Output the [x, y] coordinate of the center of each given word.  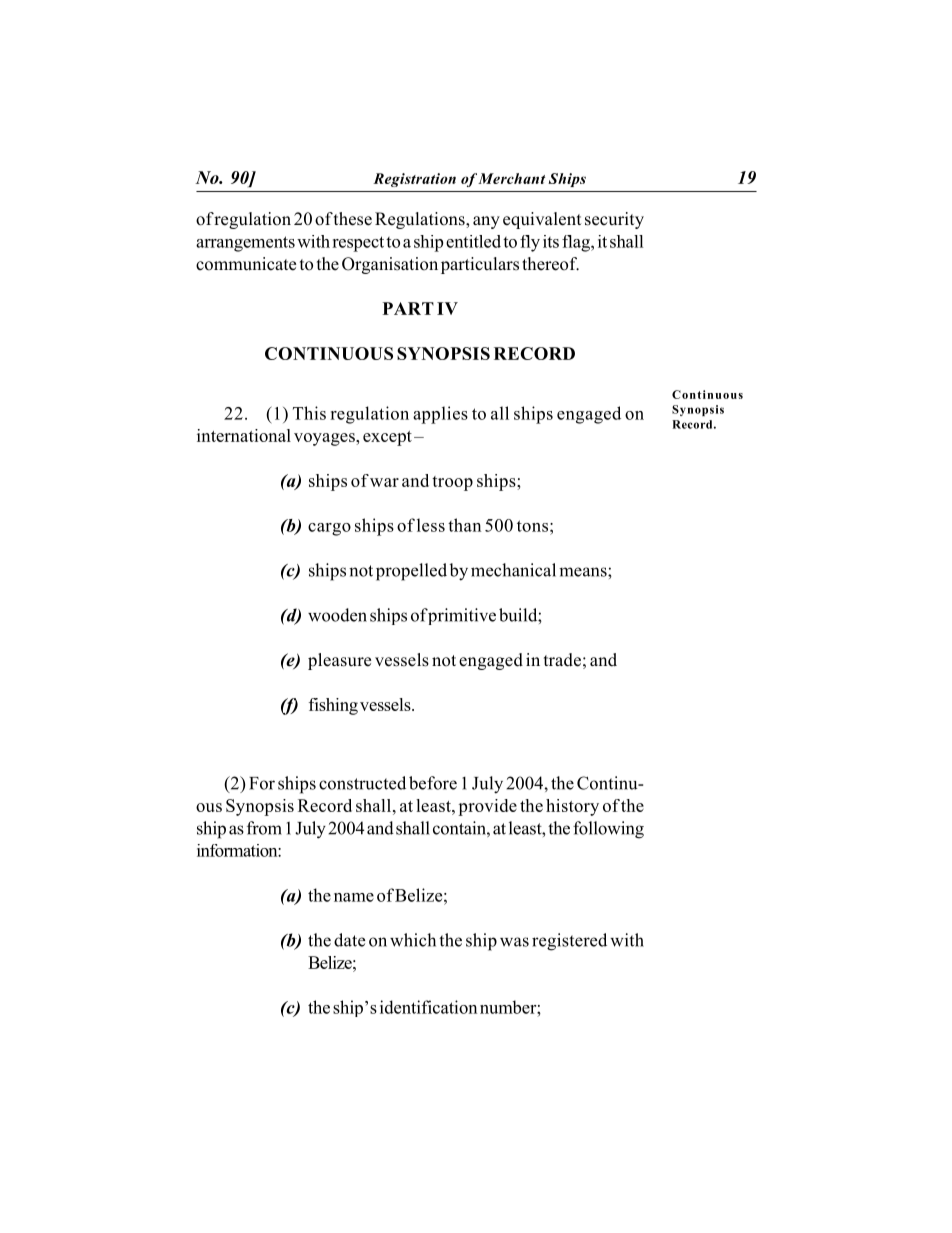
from [264, 828]
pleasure [339, 661]
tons [532, 526]
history [572, 807]
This [309, 413]
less [431, 525]
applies [440, 415]
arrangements [245, 244]
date [349, 940]
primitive [461, 616]
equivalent [542, 220]
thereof [550, 264]
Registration [414, 180]
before [433, 783]
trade [562, 660]
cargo [329, 529]
